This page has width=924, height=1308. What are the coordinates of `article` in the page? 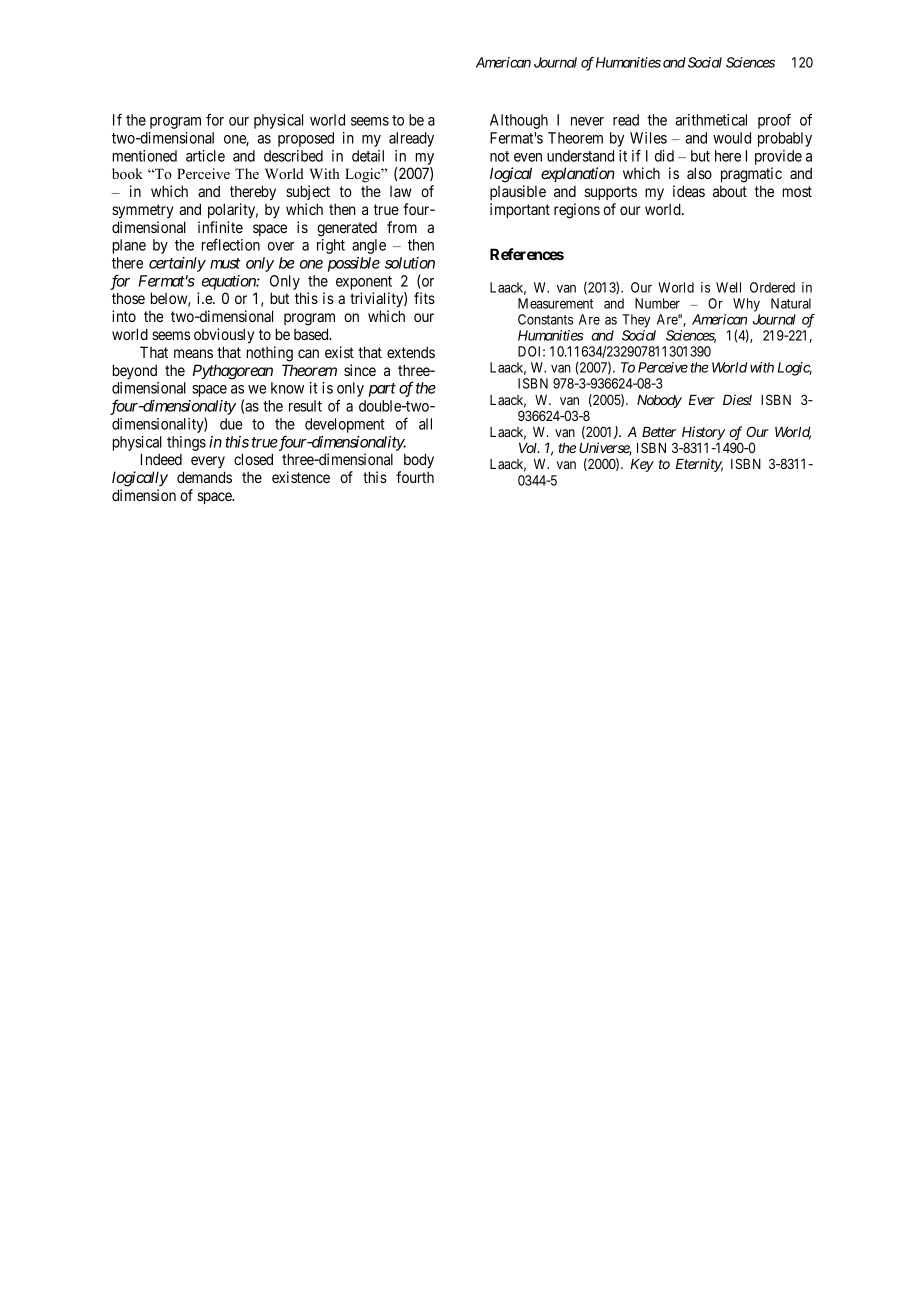 It's located at (205, 156).
